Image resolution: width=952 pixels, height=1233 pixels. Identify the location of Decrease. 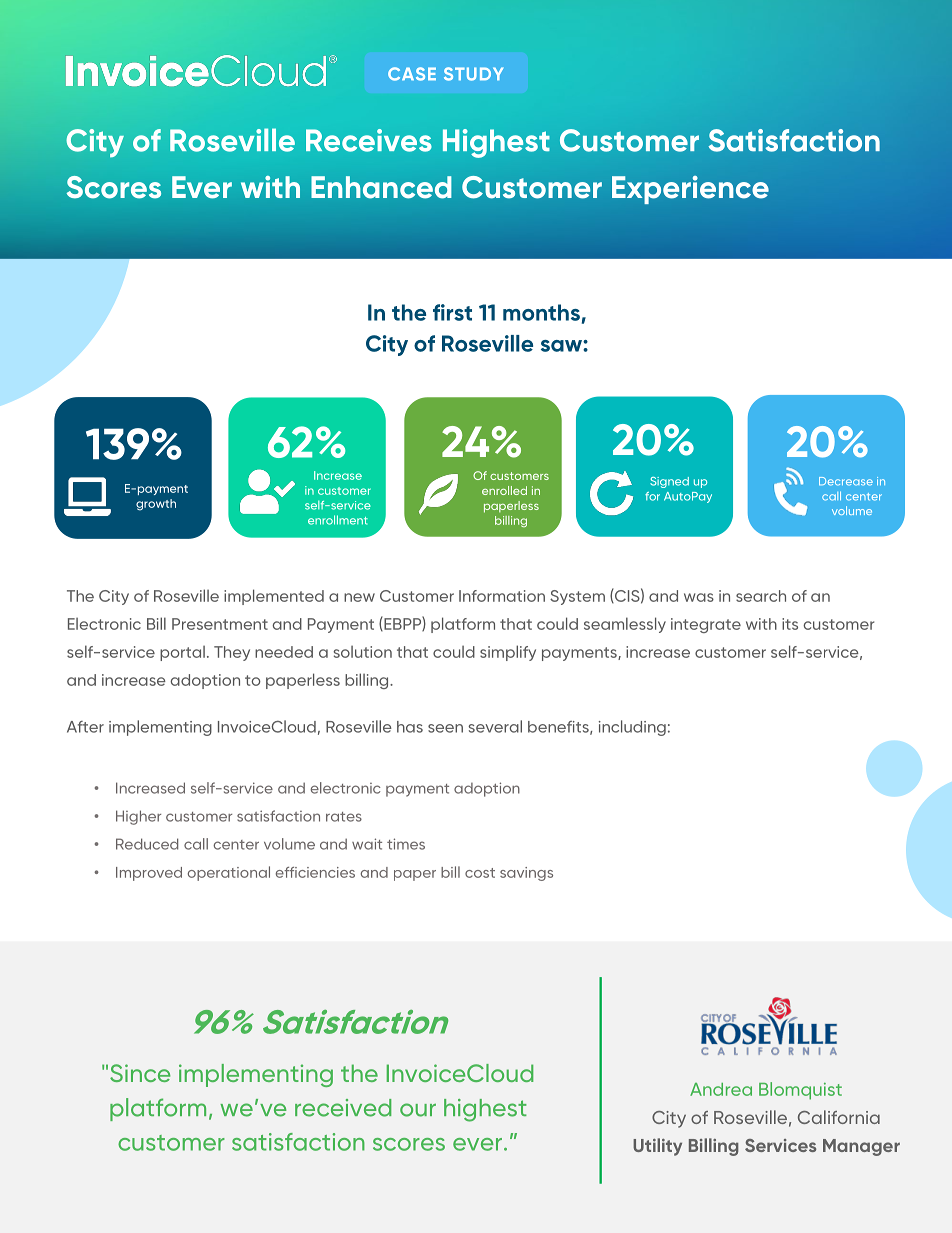
(846, 481).
